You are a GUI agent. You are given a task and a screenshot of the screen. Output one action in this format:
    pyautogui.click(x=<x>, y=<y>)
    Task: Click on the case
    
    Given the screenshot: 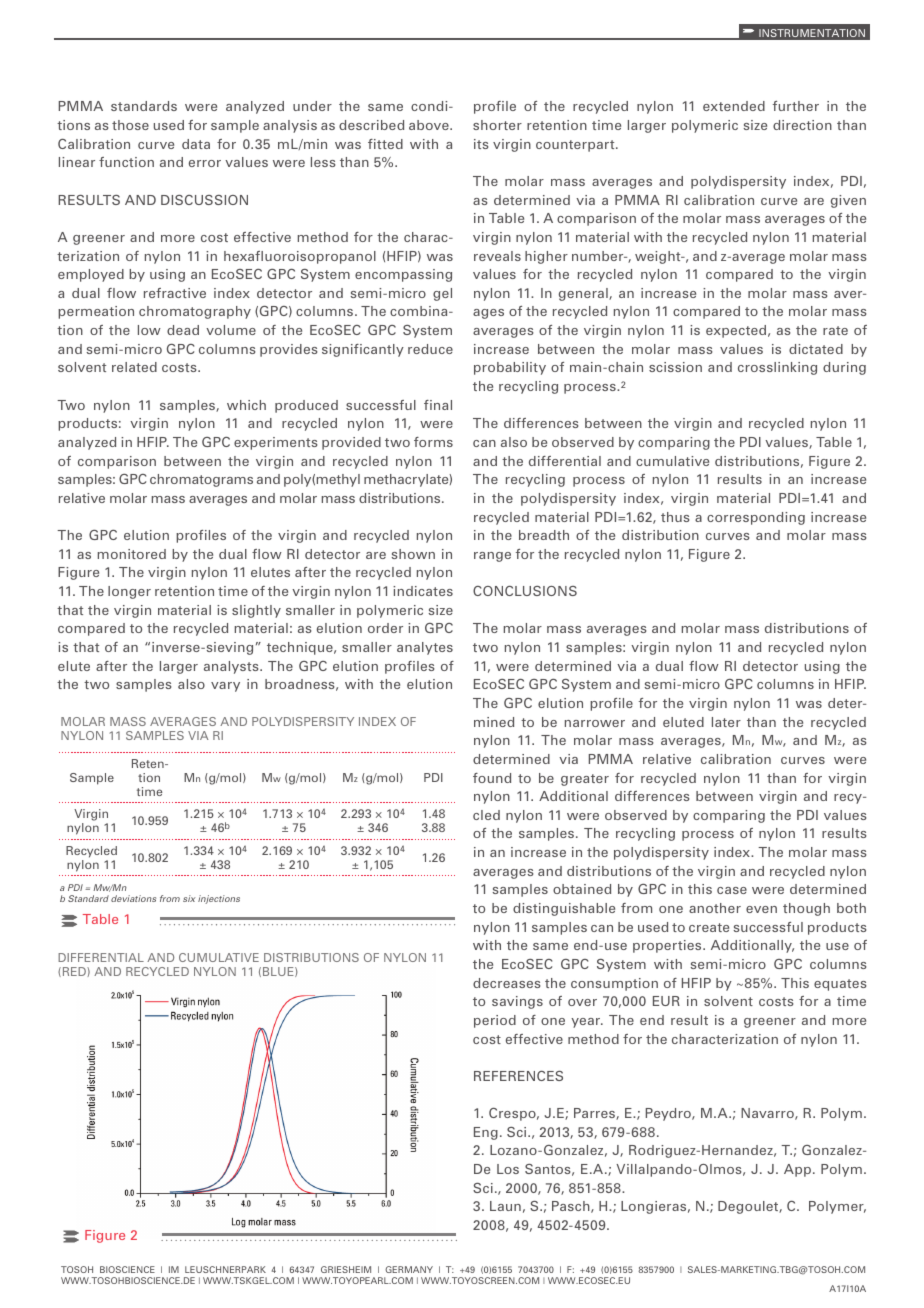 What is the action you would take?
    pyautogui.click(x=732, y=890)
